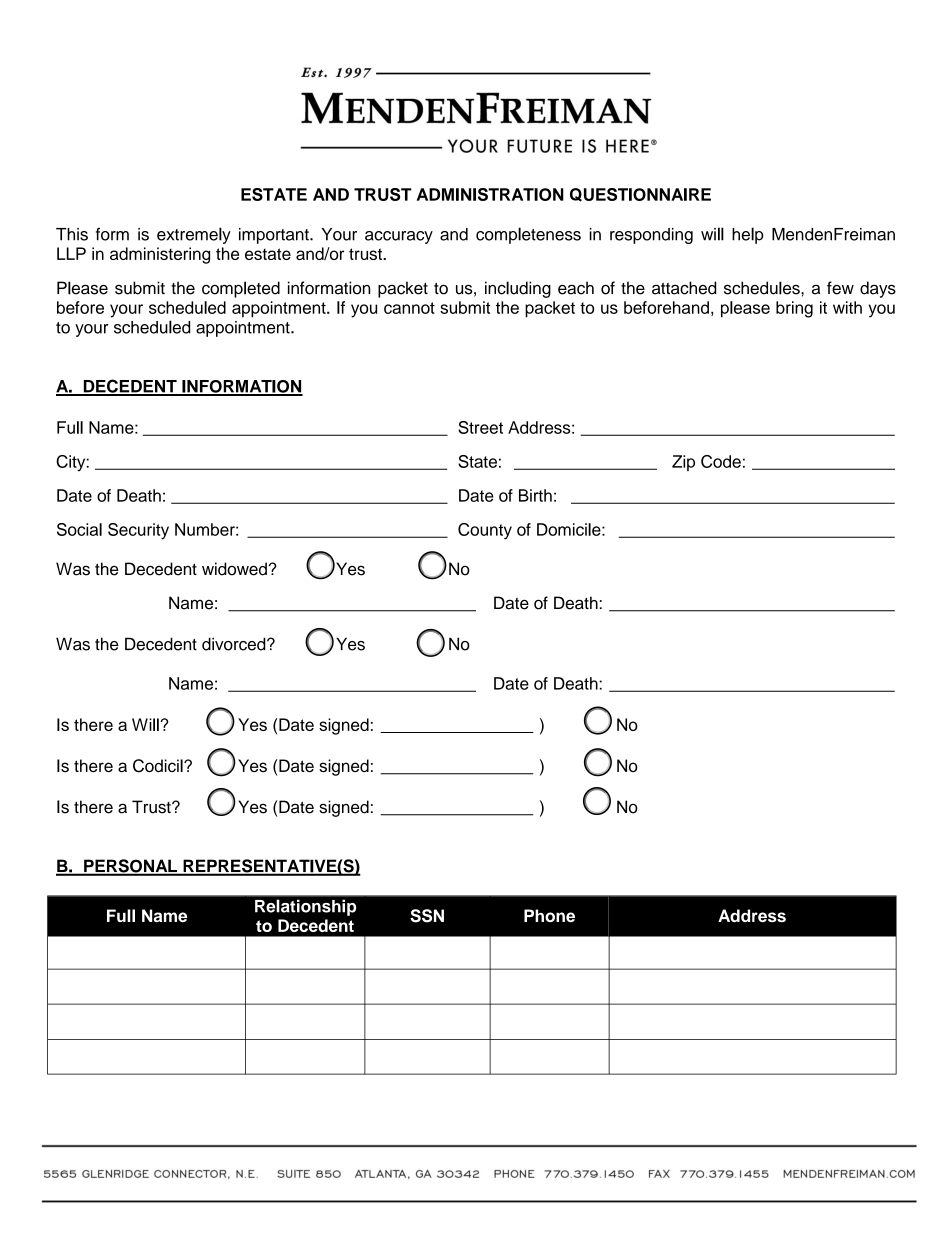 The image size is (952, 1233). I want to click on County, so click(485, 531).
